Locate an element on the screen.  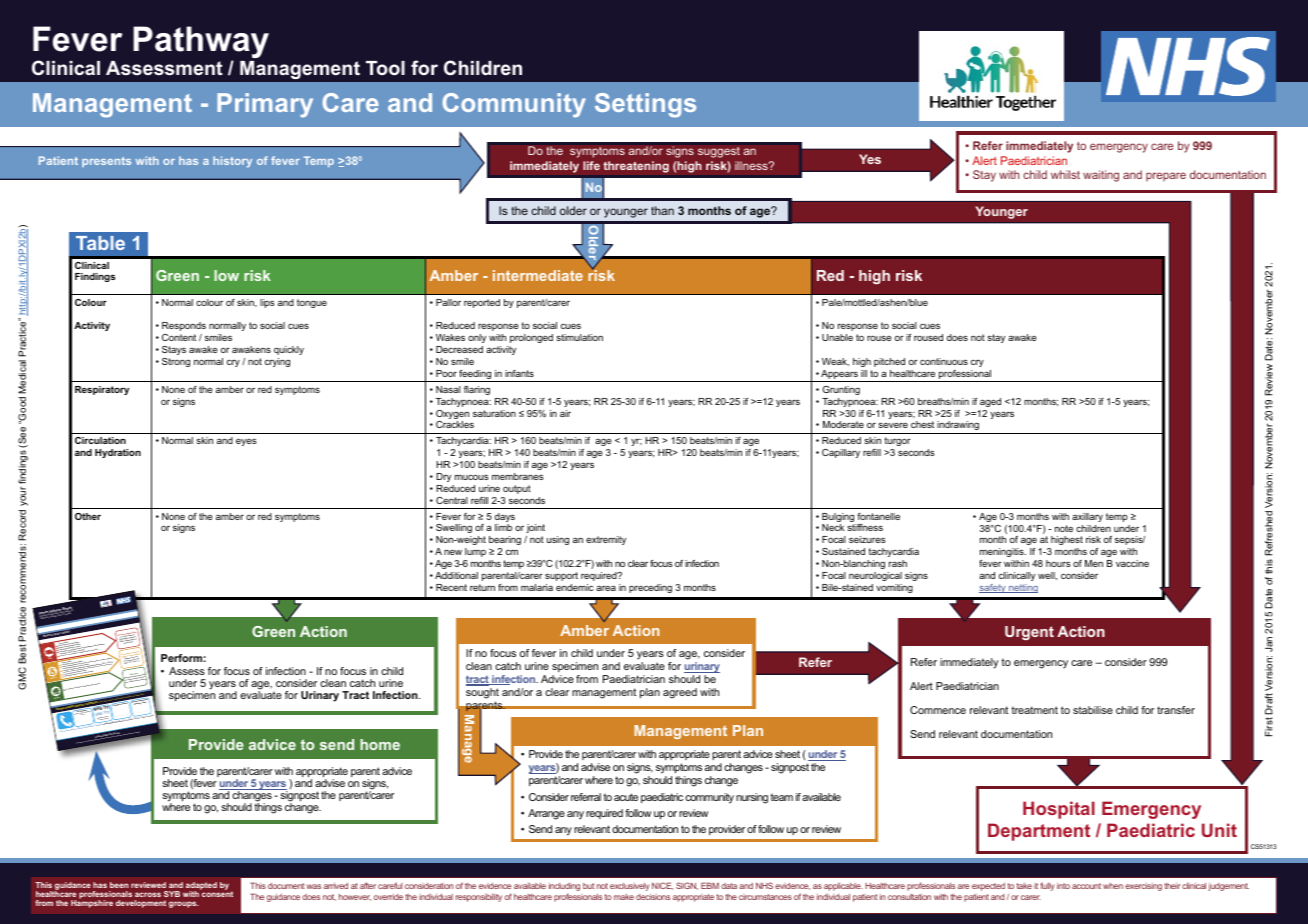
air is located at coordinates (565, 413).
